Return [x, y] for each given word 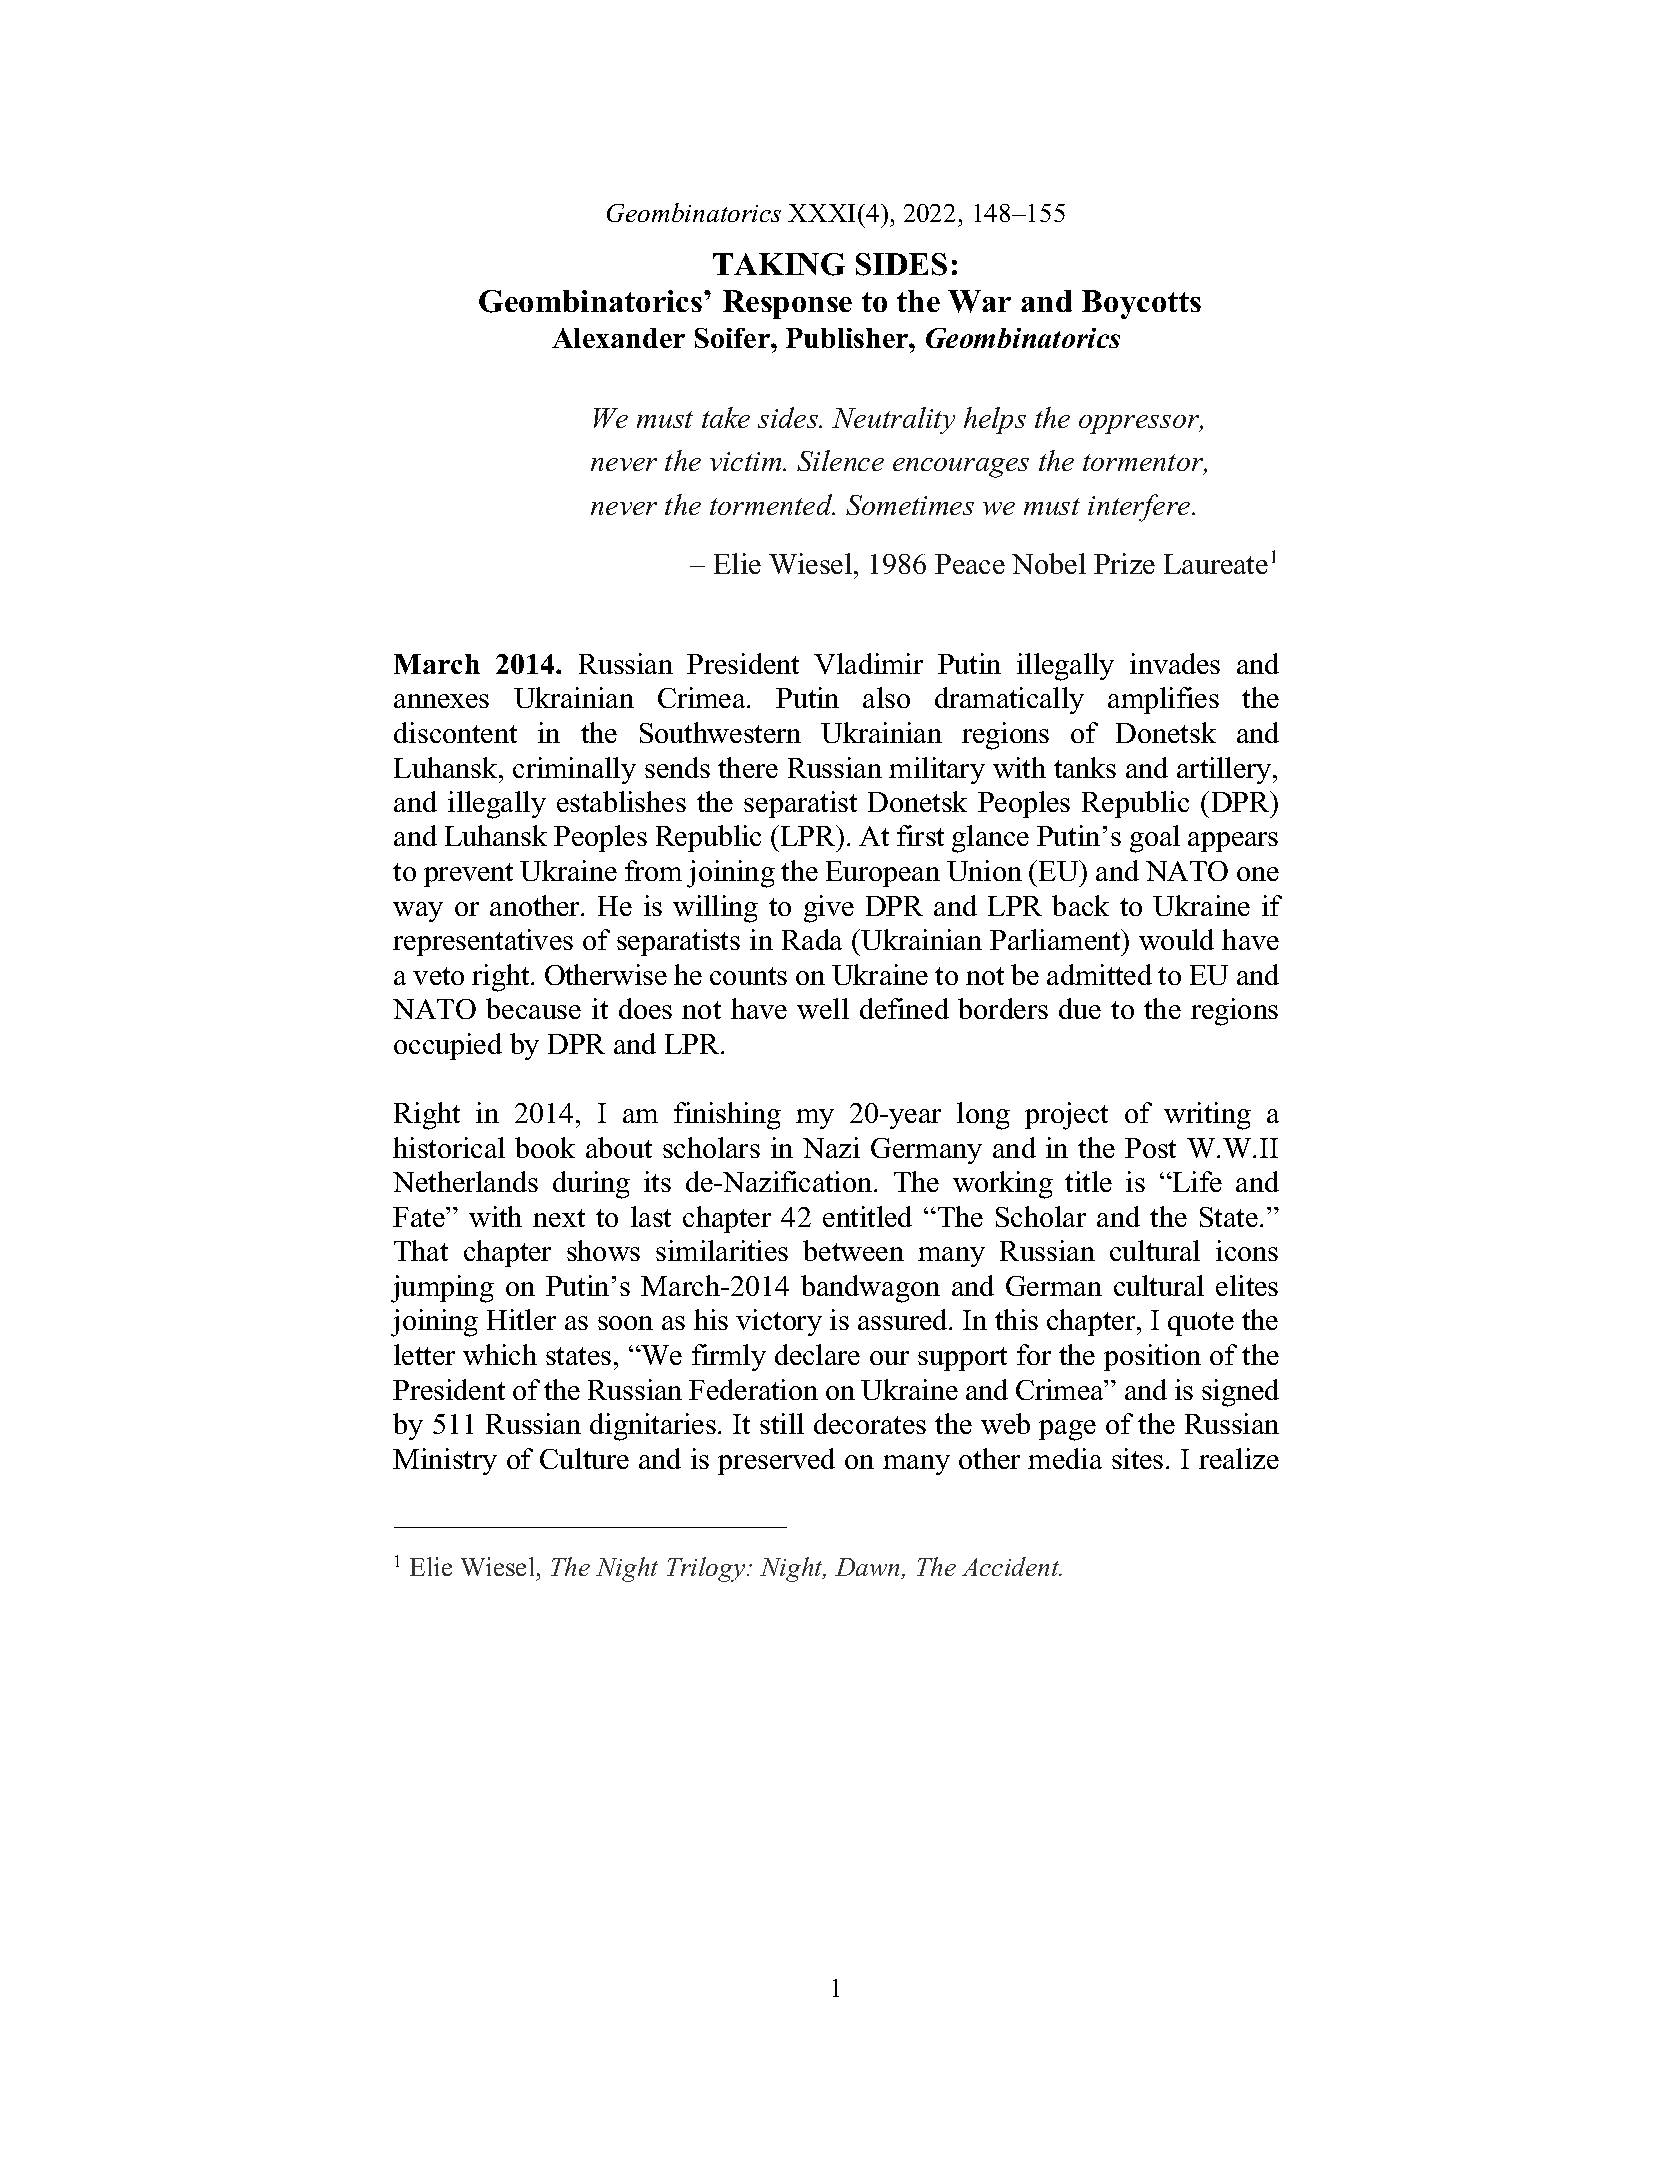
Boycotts [1141, 304]
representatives [483, 942]
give [829, 909]
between [853, 1250]
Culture [584, 1458]
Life [1196, 1181]
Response [787, 304]
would [1176, 939]
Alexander [618, 338]
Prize [1124, 563]
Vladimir [868, 663]
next [559, 1218]
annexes [441, 701]
